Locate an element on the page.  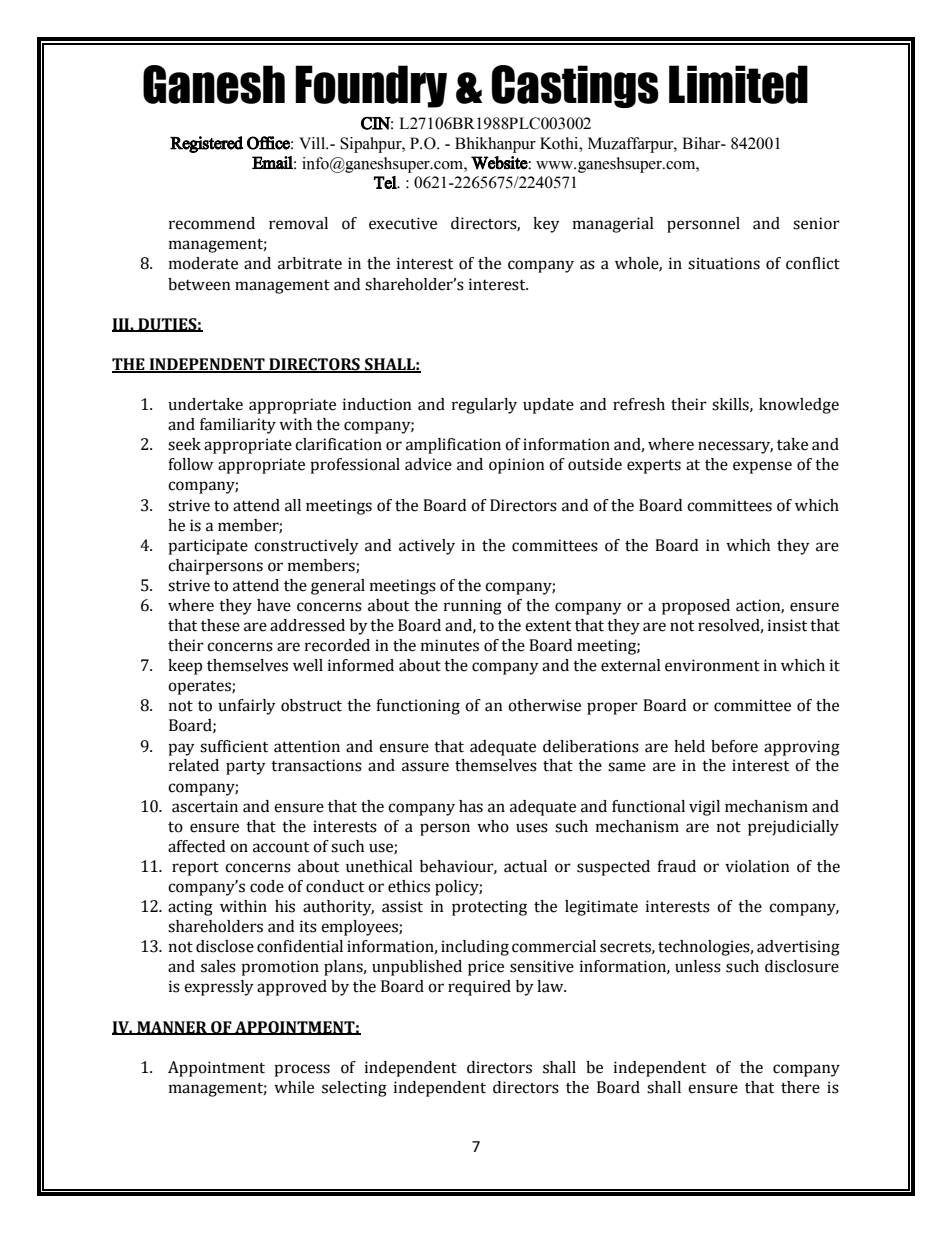
Limited is located at coordinates (738, 84).
